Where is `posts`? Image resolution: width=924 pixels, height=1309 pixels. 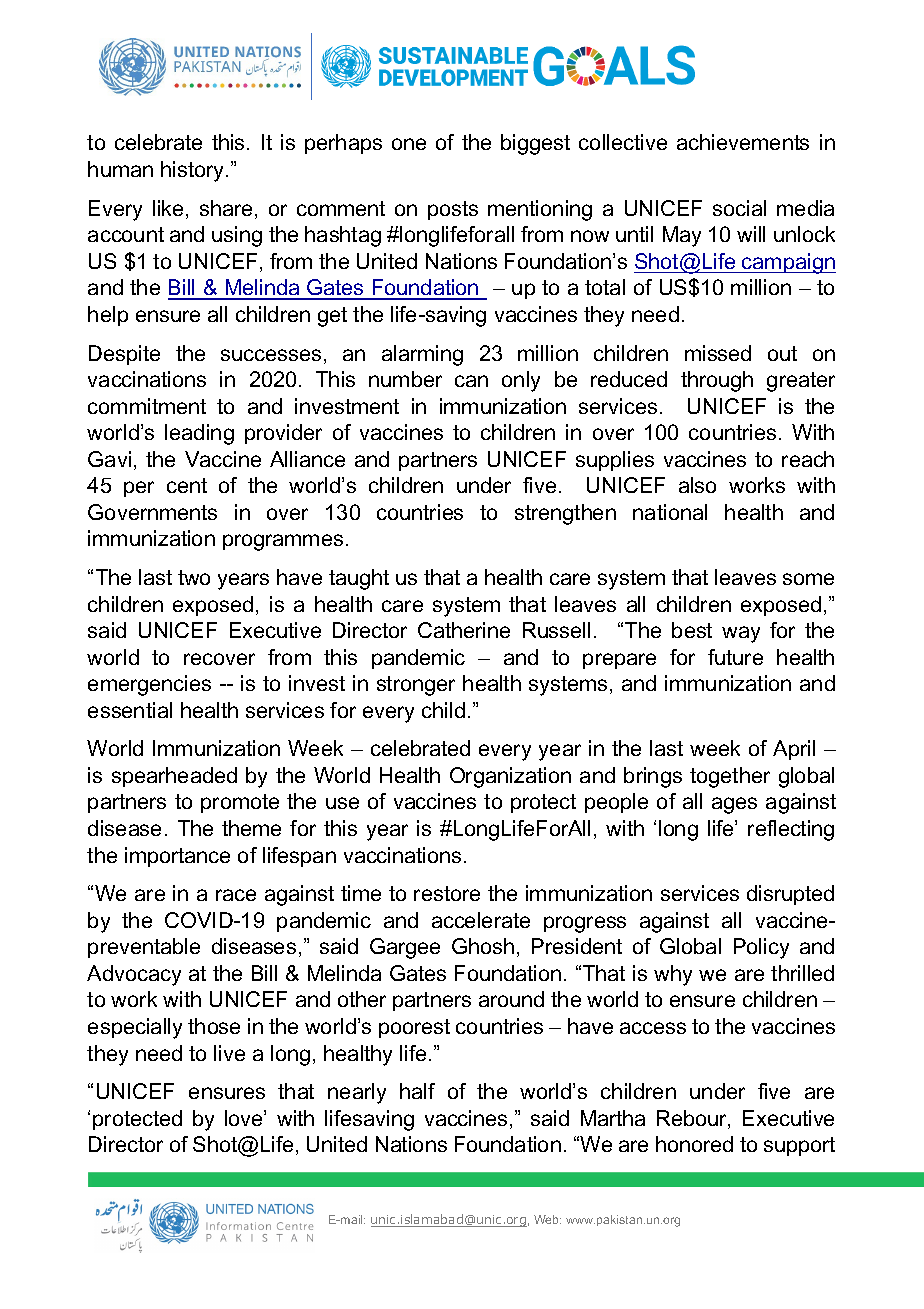 posts is located at coordinates (453, 210).
